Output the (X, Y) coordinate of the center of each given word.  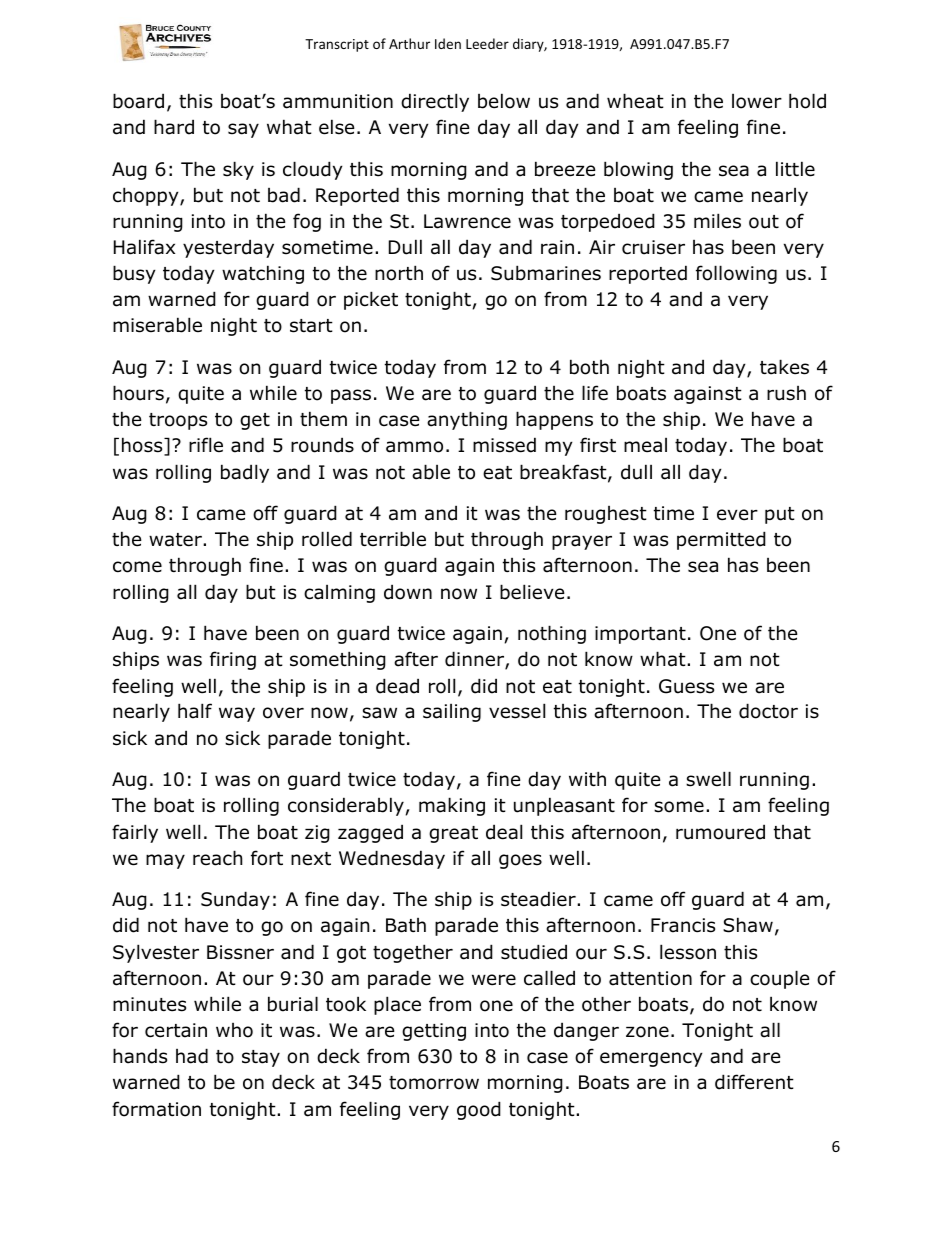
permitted (721, 540)
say (243, 130)
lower (757, 101)
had (192, 1056)
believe (532, 592)
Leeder (487, 43)
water (176, 540)
